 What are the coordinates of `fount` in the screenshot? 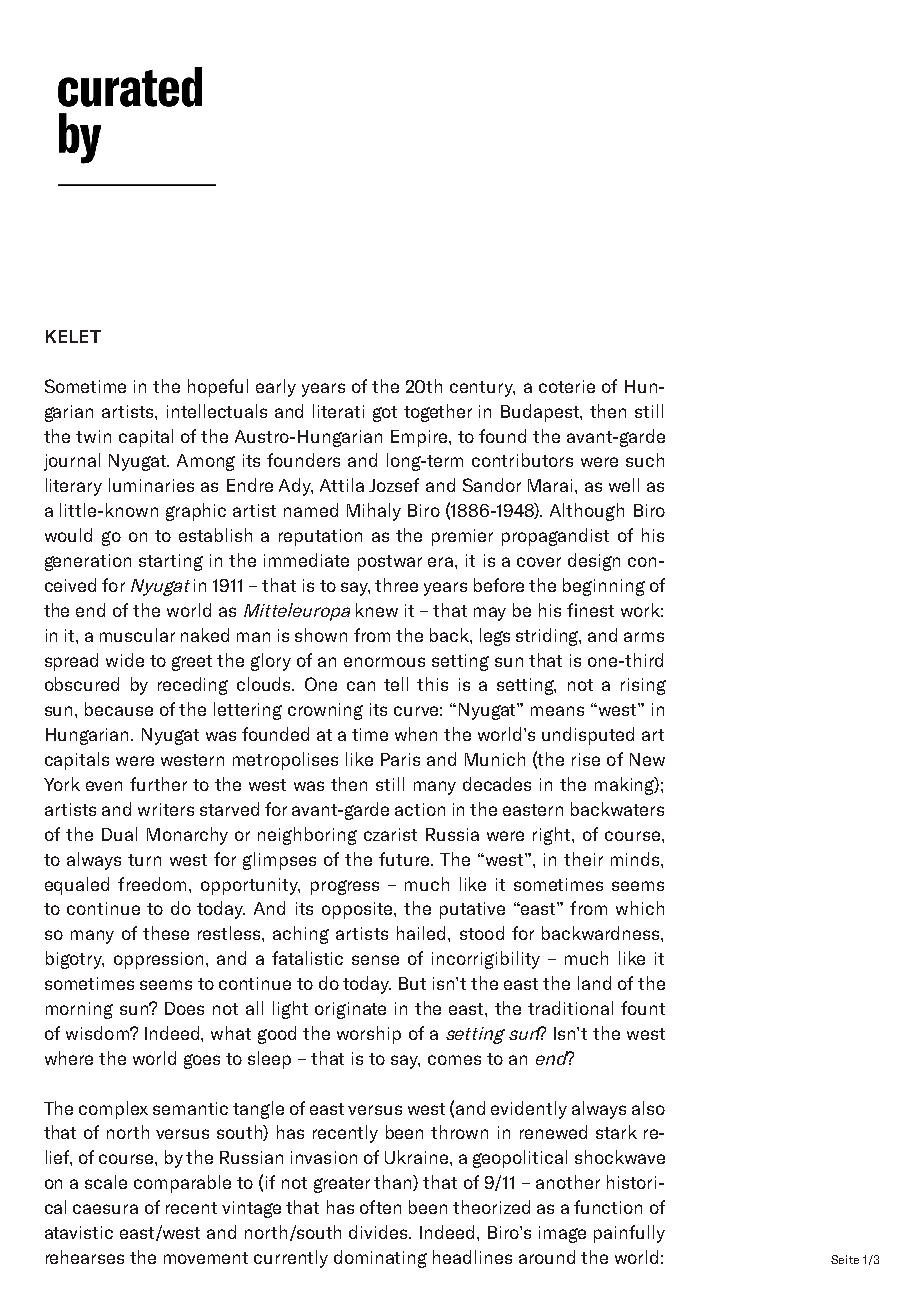 It's located at (643, 1008).
